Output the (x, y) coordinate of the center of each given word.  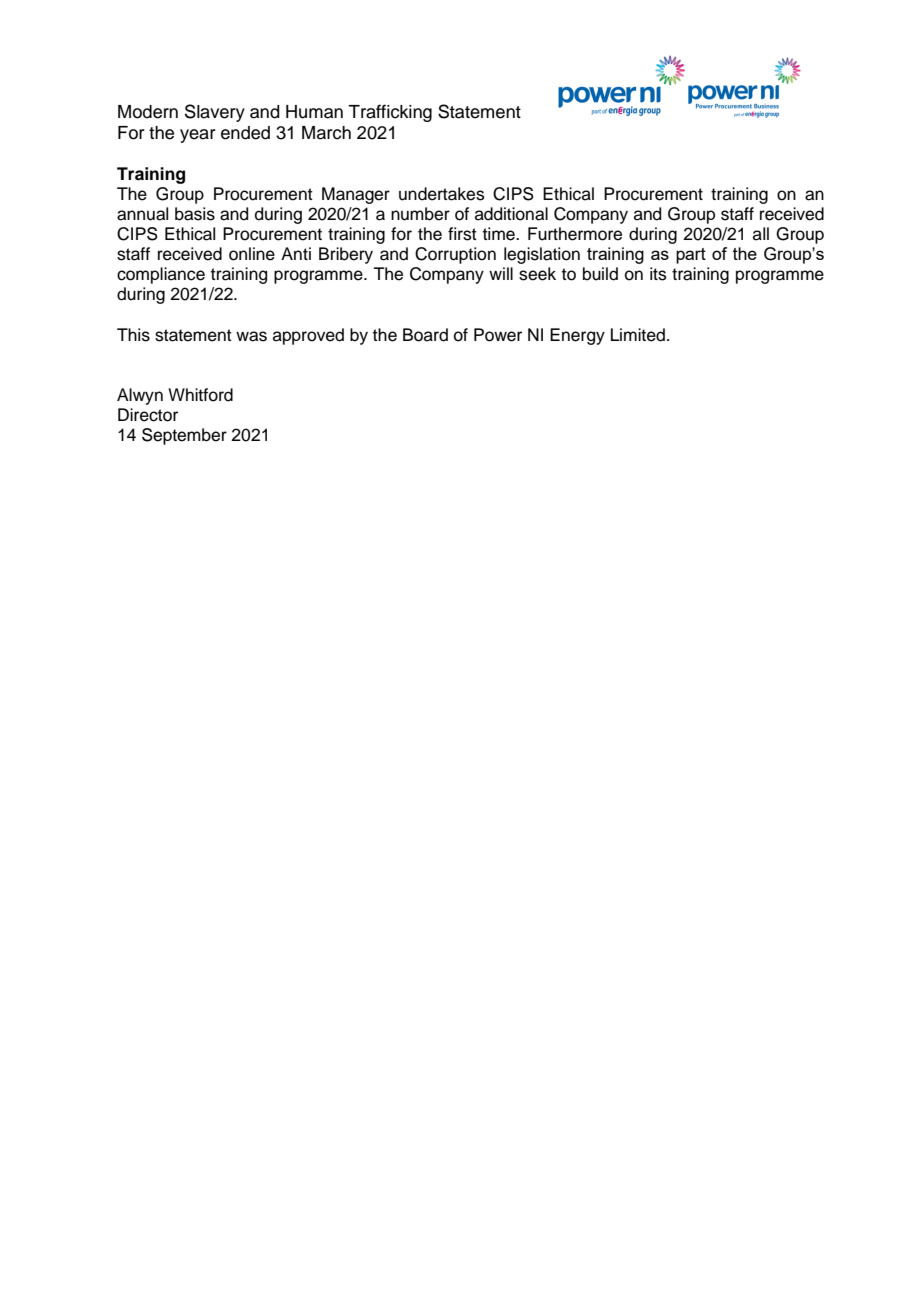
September (184, 436)
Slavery (215, 113)
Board (425, 335)
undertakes (442, 194)
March (326, 133)
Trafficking (390, 113)
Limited (638, 335)
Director (148, 415)
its (658, 274)
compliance (161, 275)
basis (195, 214)
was (251, 336)
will (501, 273)
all (761, 234)
